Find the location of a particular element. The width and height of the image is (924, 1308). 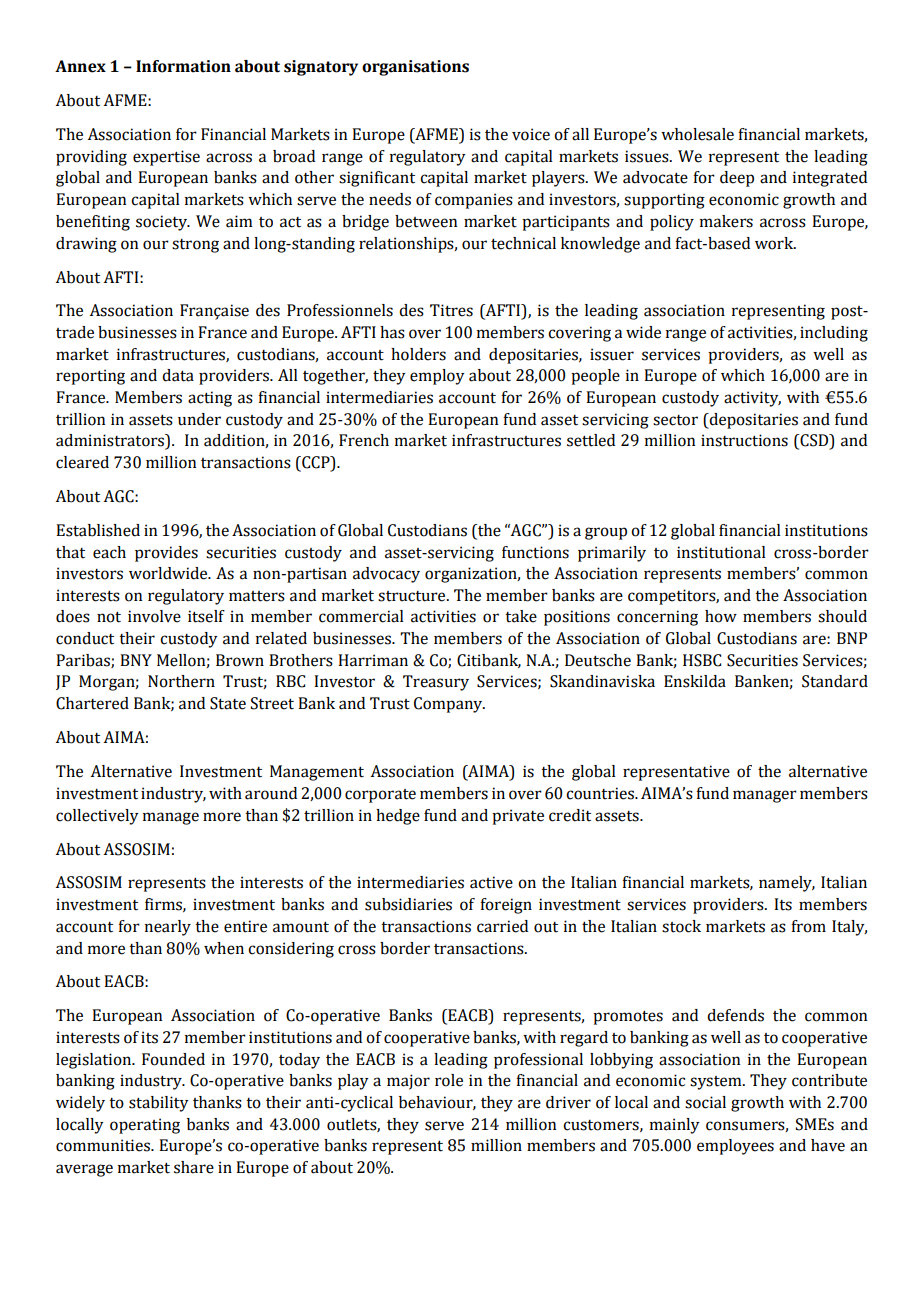

have is located at coordinates (828, 1145).
